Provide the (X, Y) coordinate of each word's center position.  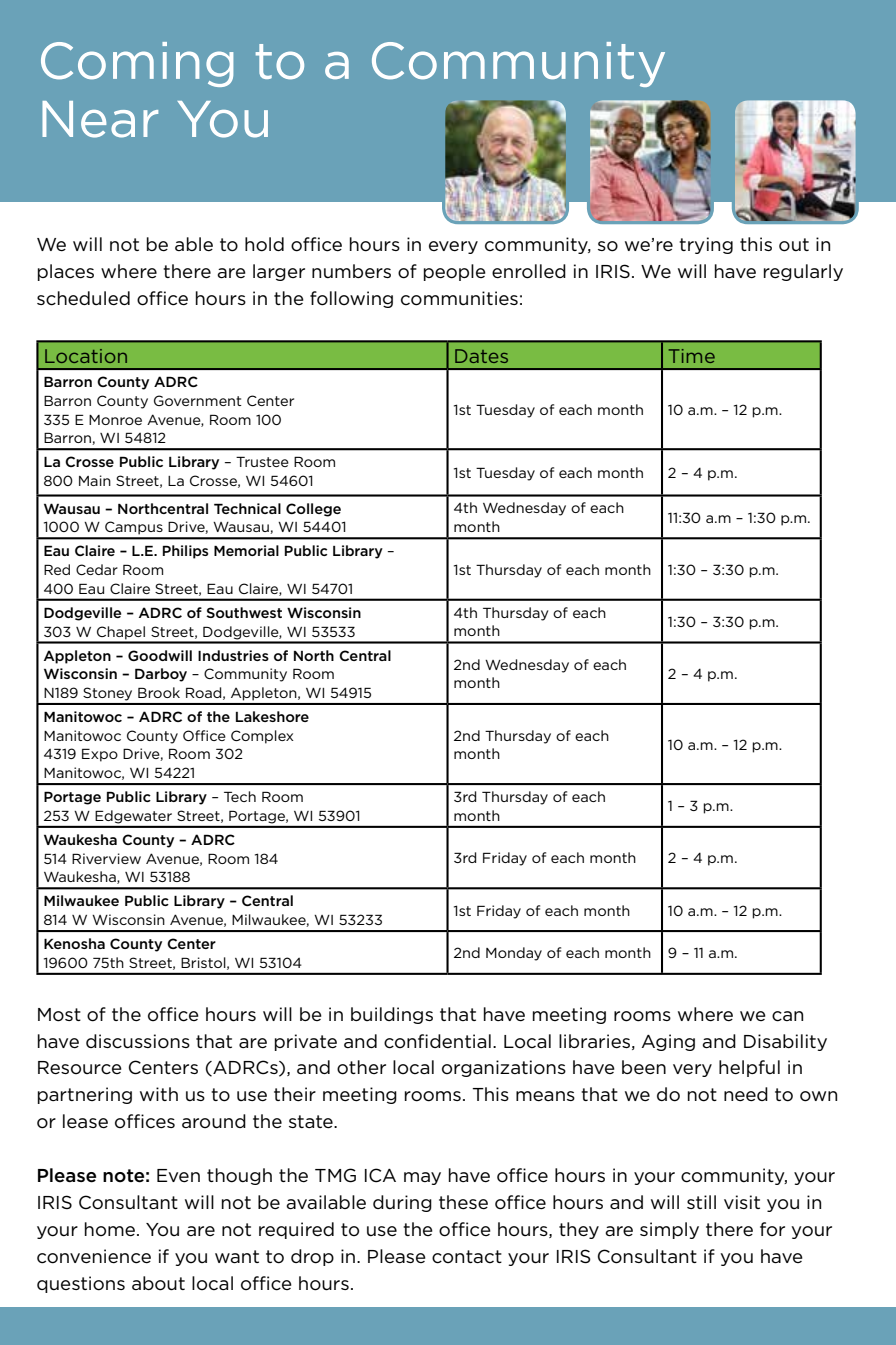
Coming (137, 64)
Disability (785, 1042)
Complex (262, 737)
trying (706, 245)
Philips (185, 552)
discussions (138, 1041)
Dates (481, 356)
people (455, 272)
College (313, 510)
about (158, 1283)
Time (692, 356)
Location (86, 356)
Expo (100, 755)
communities (459, 298)
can (787, 1016)
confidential (437, 1041)
